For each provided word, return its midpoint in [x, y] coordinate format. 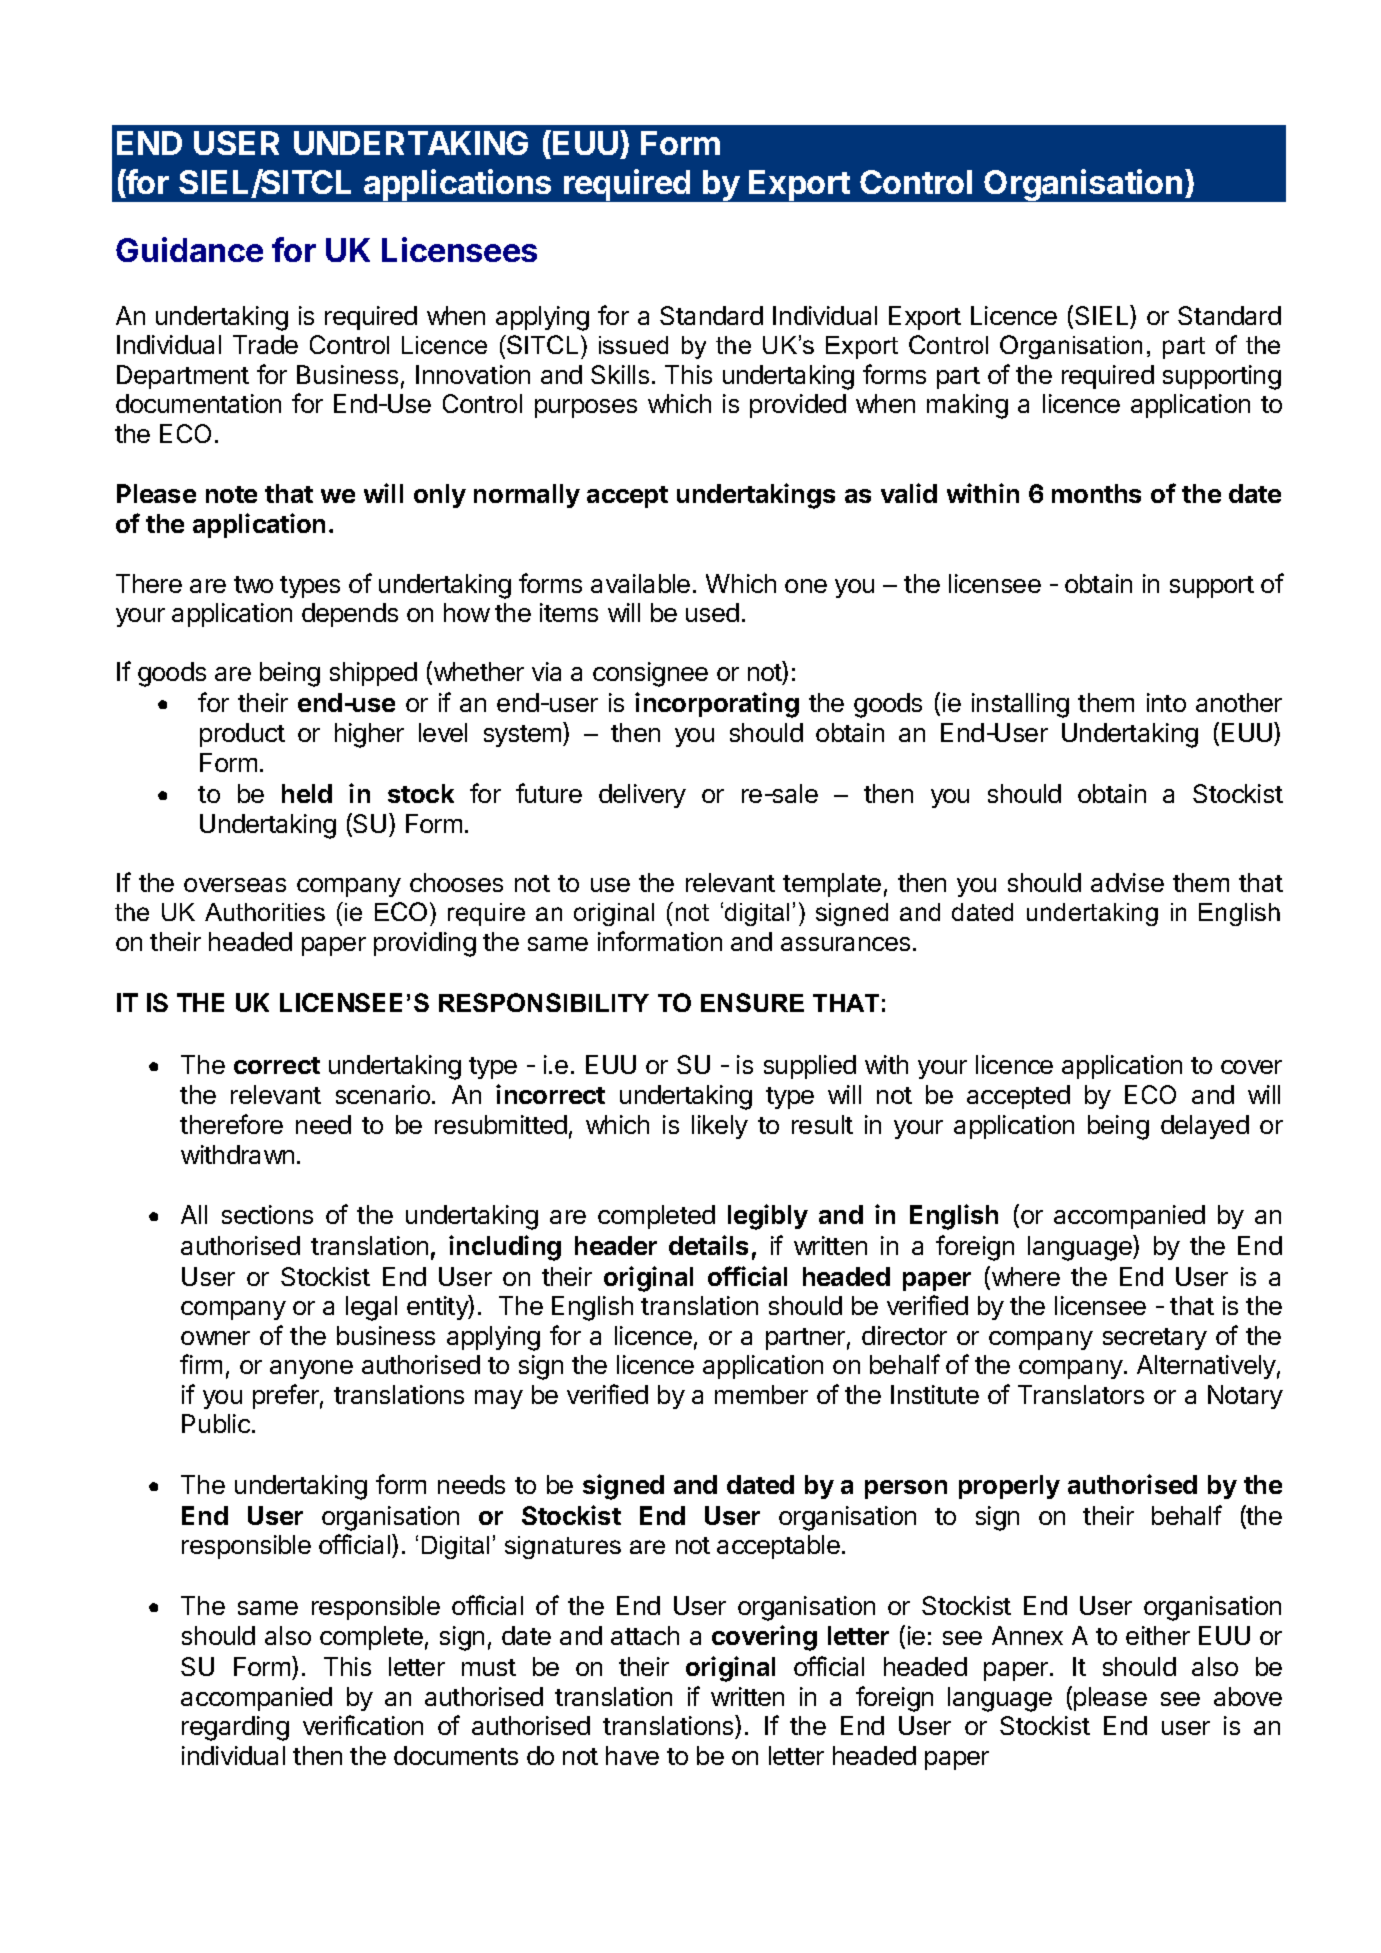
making [967, 406]
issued [633, 345]
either [1158, 1635]
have [632, 1755]
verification [363, 1725]
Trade [265, 344]
